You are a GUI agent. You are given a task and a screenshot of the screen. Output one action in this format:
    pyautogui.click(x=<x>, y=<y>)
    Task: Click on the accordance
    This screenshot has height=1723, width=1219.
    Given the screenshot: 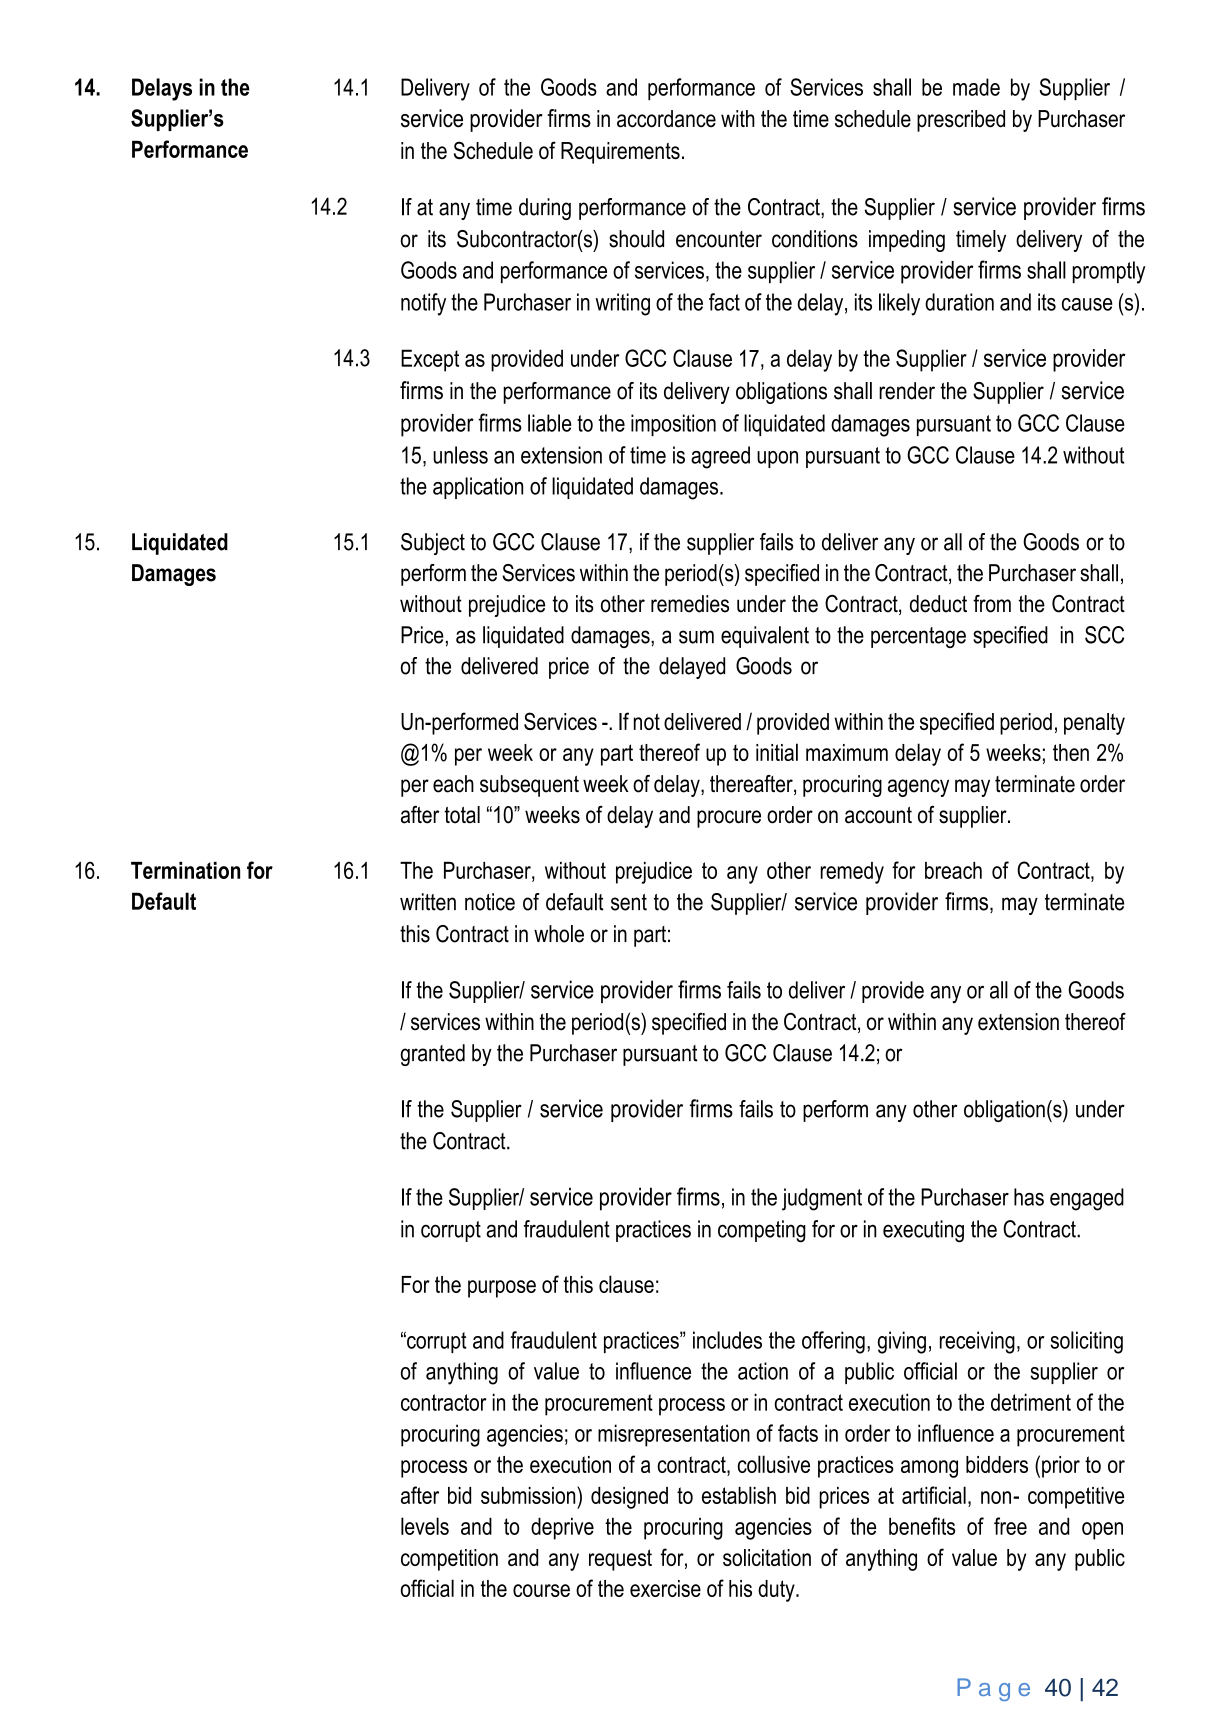 What is the action you would take?
    pyautogui.click(x=666, y=119)
